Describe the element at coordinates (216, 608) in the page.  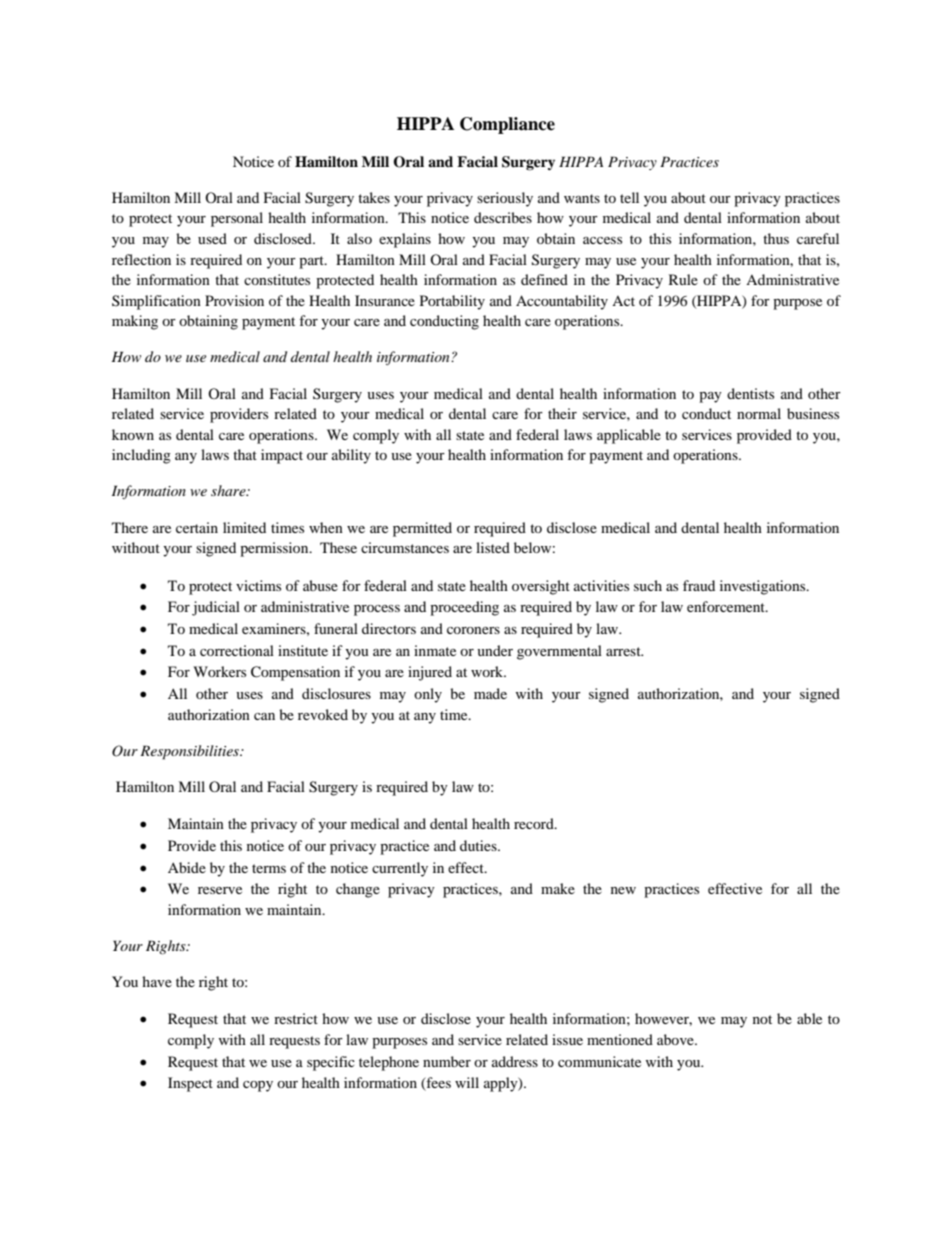
I see `judicial` at that location.
